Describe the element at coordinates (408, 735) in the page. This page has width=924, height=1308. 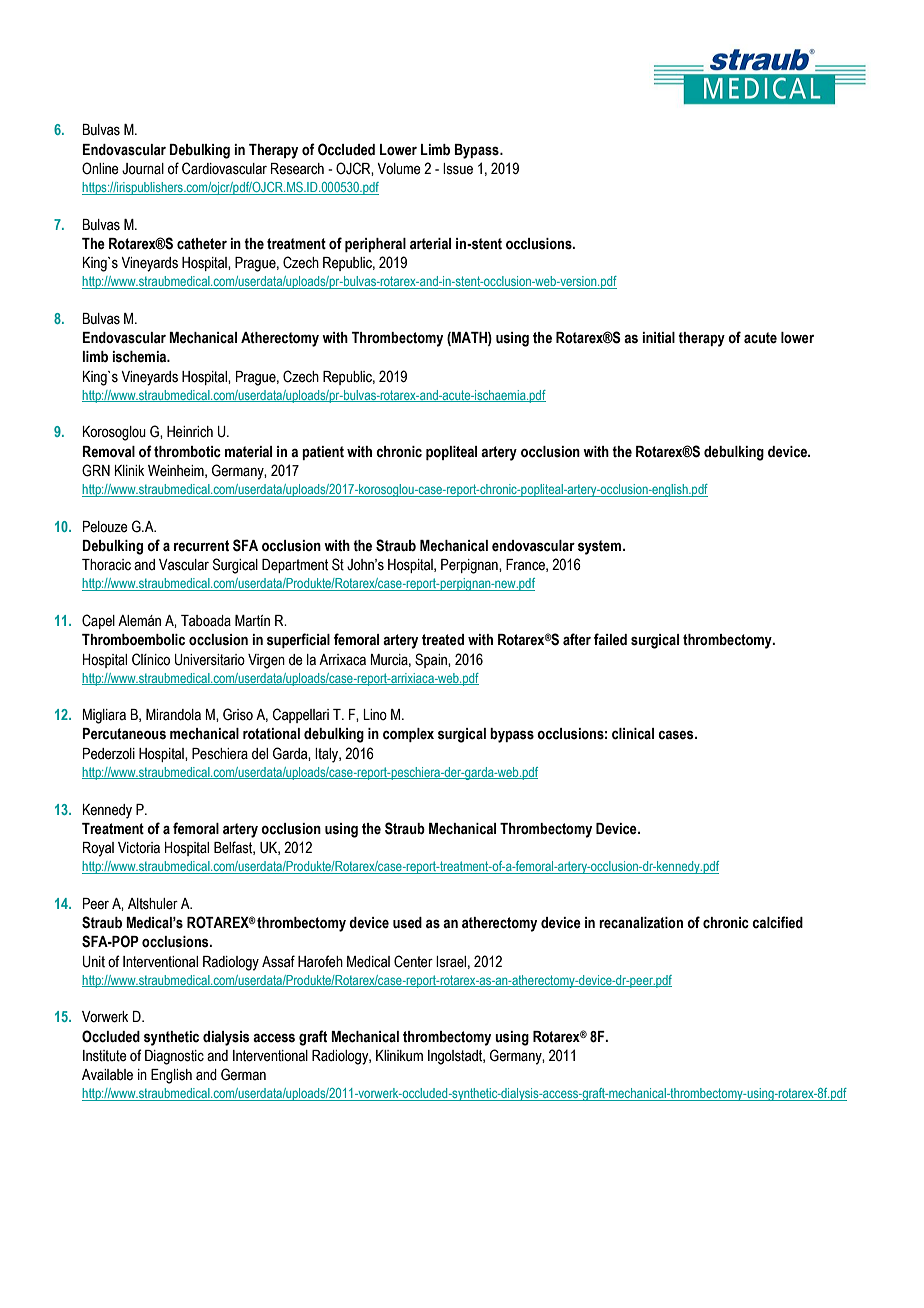
I see `complex` at that location.
